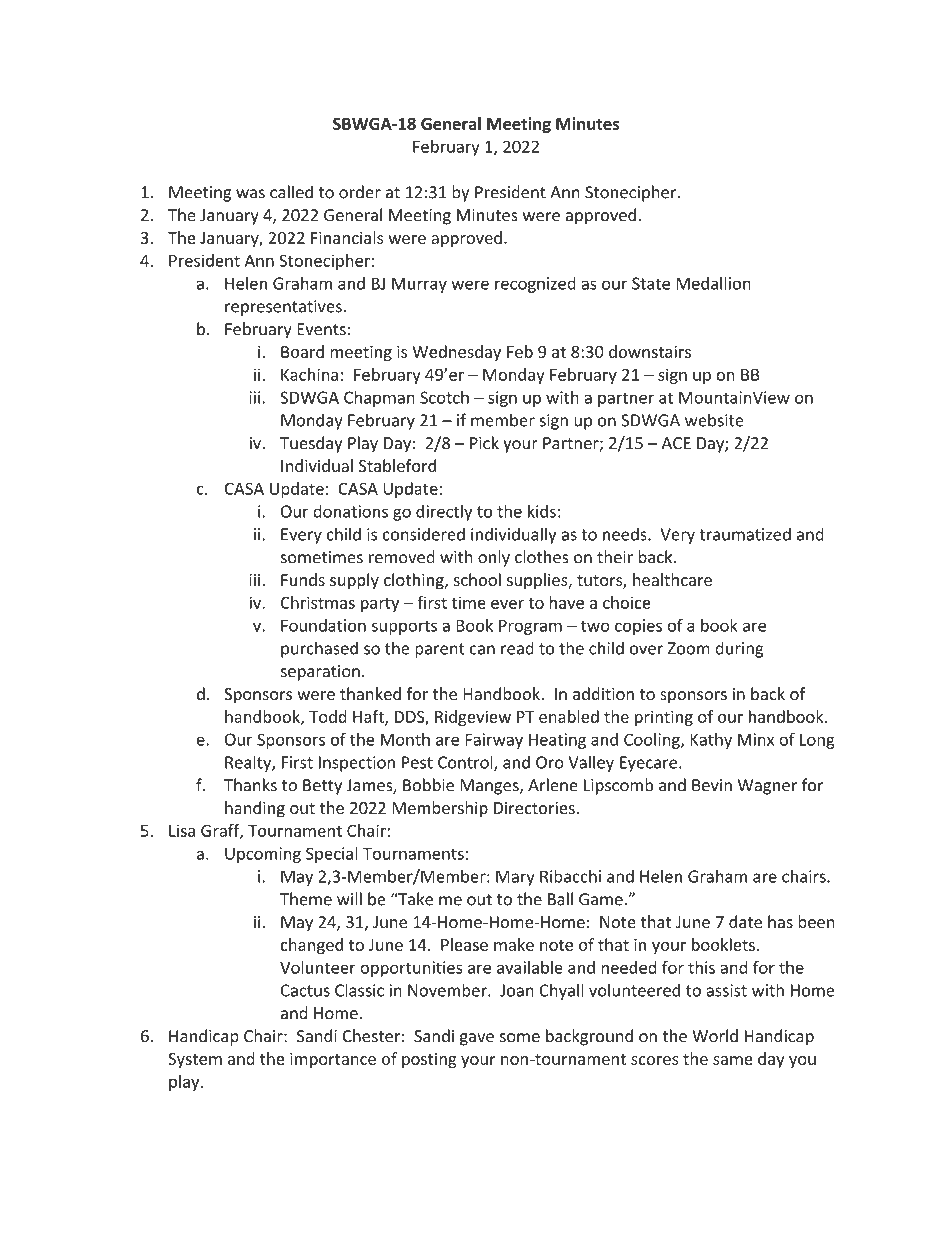  I want to click on was, so click(250, 194).
